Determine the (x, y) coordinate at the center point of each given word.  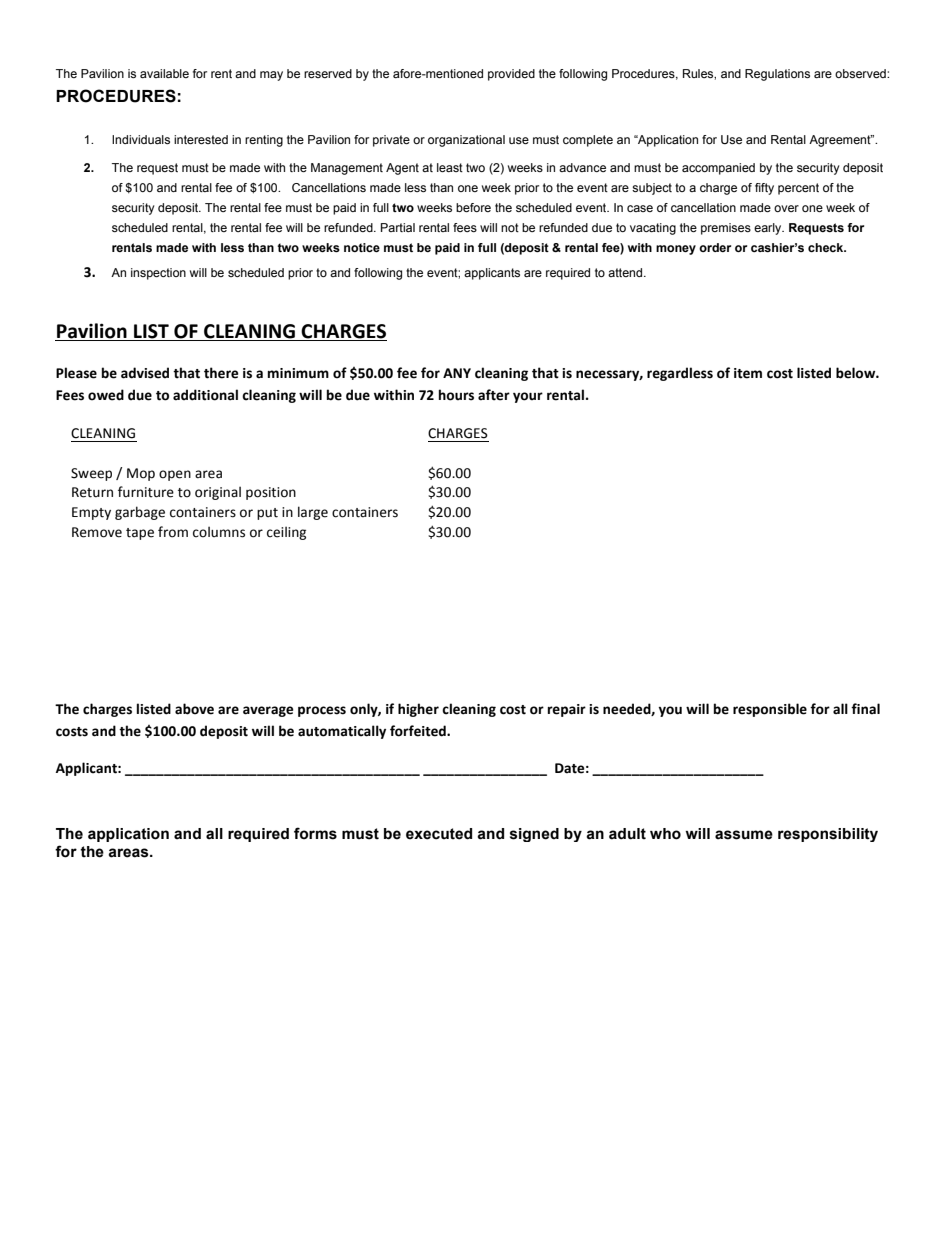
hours (456, 395)
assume (744, 835)
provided (511, 75)
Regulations (777, 75)
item (748, 373)
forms (315, 833)
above (194, 709)
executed (439, 834)
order (715, 247)
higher (418, 710)
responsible (770, 710)
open (175, 475)
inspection (158, 274)
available (164, 73)
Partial (398, 227)
